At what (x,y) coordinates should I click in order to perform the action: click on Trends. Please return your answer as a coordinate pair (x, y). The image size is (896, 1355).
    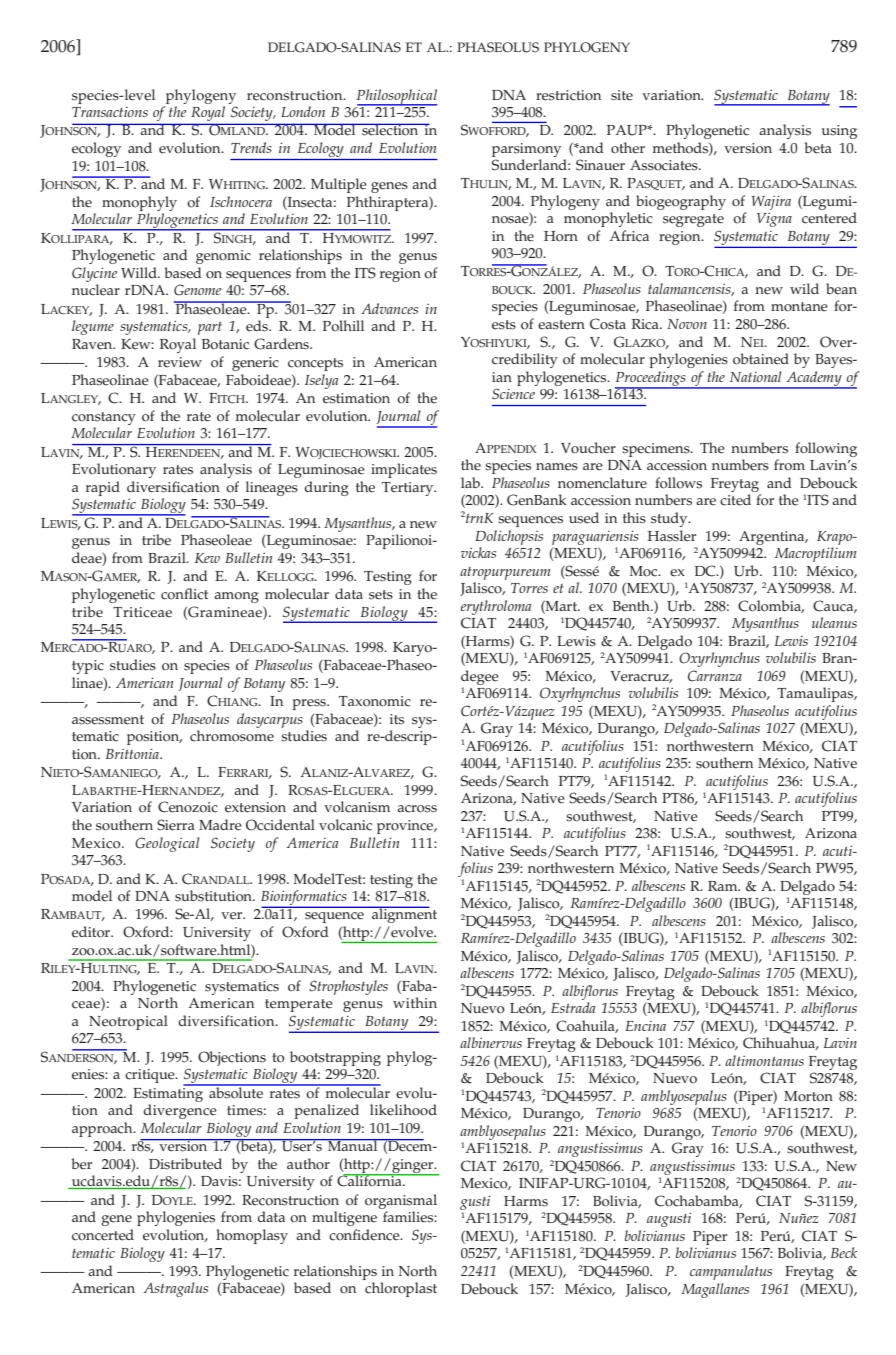
    Looking at the image, I should click on (251, 147).
